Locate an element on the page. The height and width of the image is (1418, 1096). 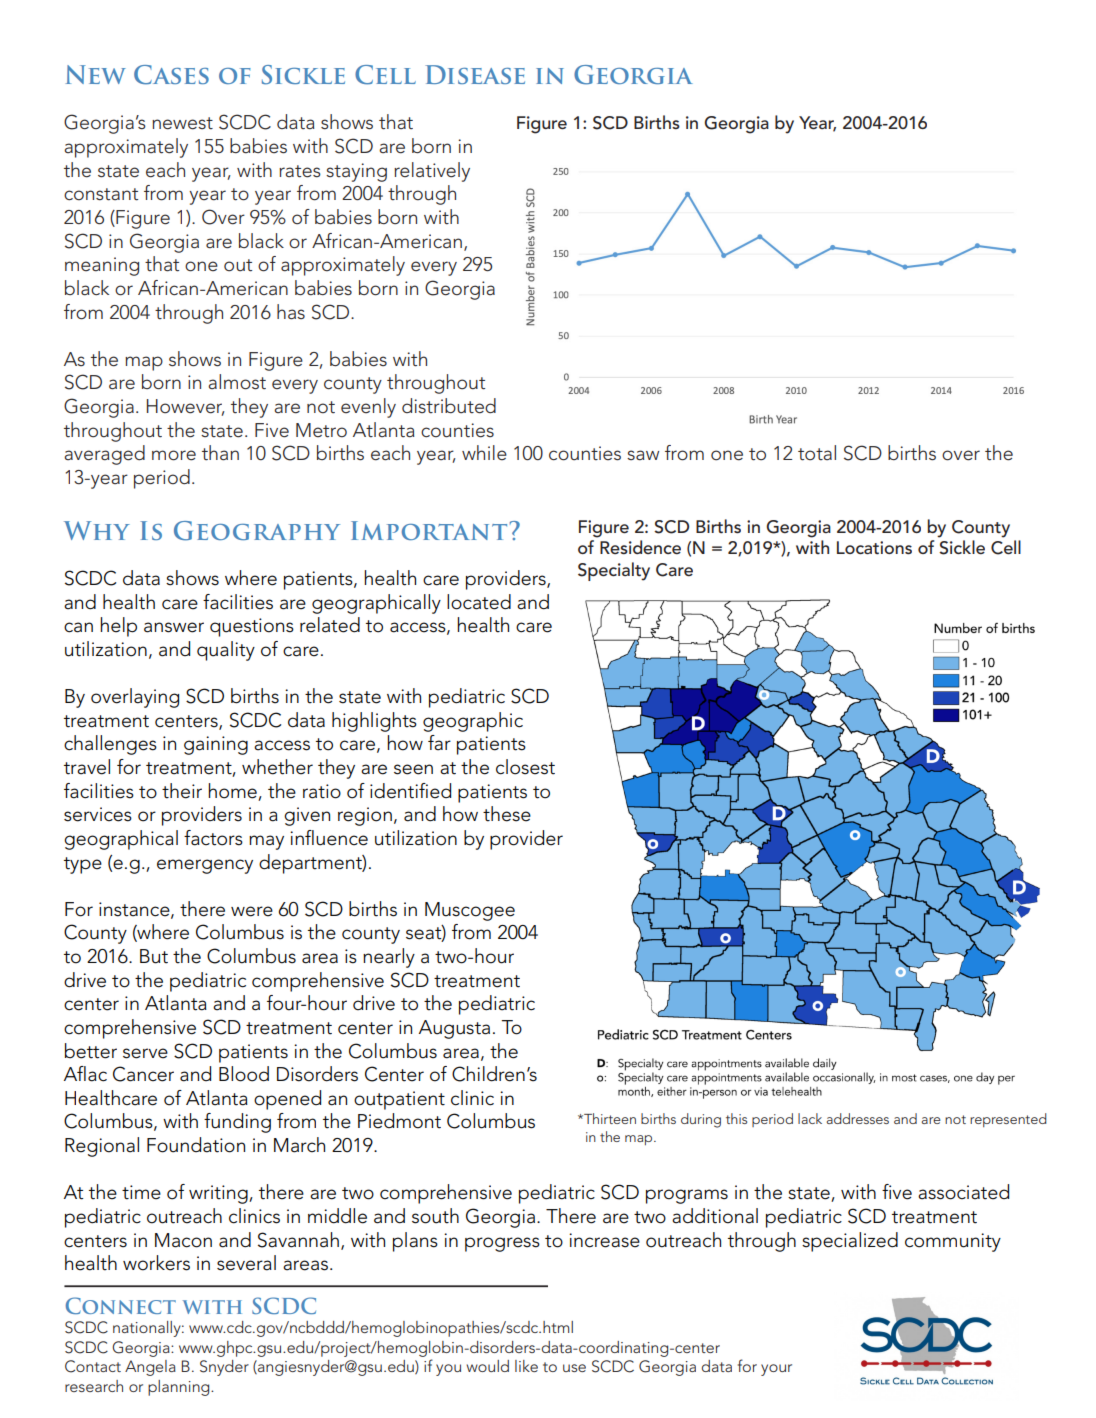
relatively is located at coordinates (432, 172).
